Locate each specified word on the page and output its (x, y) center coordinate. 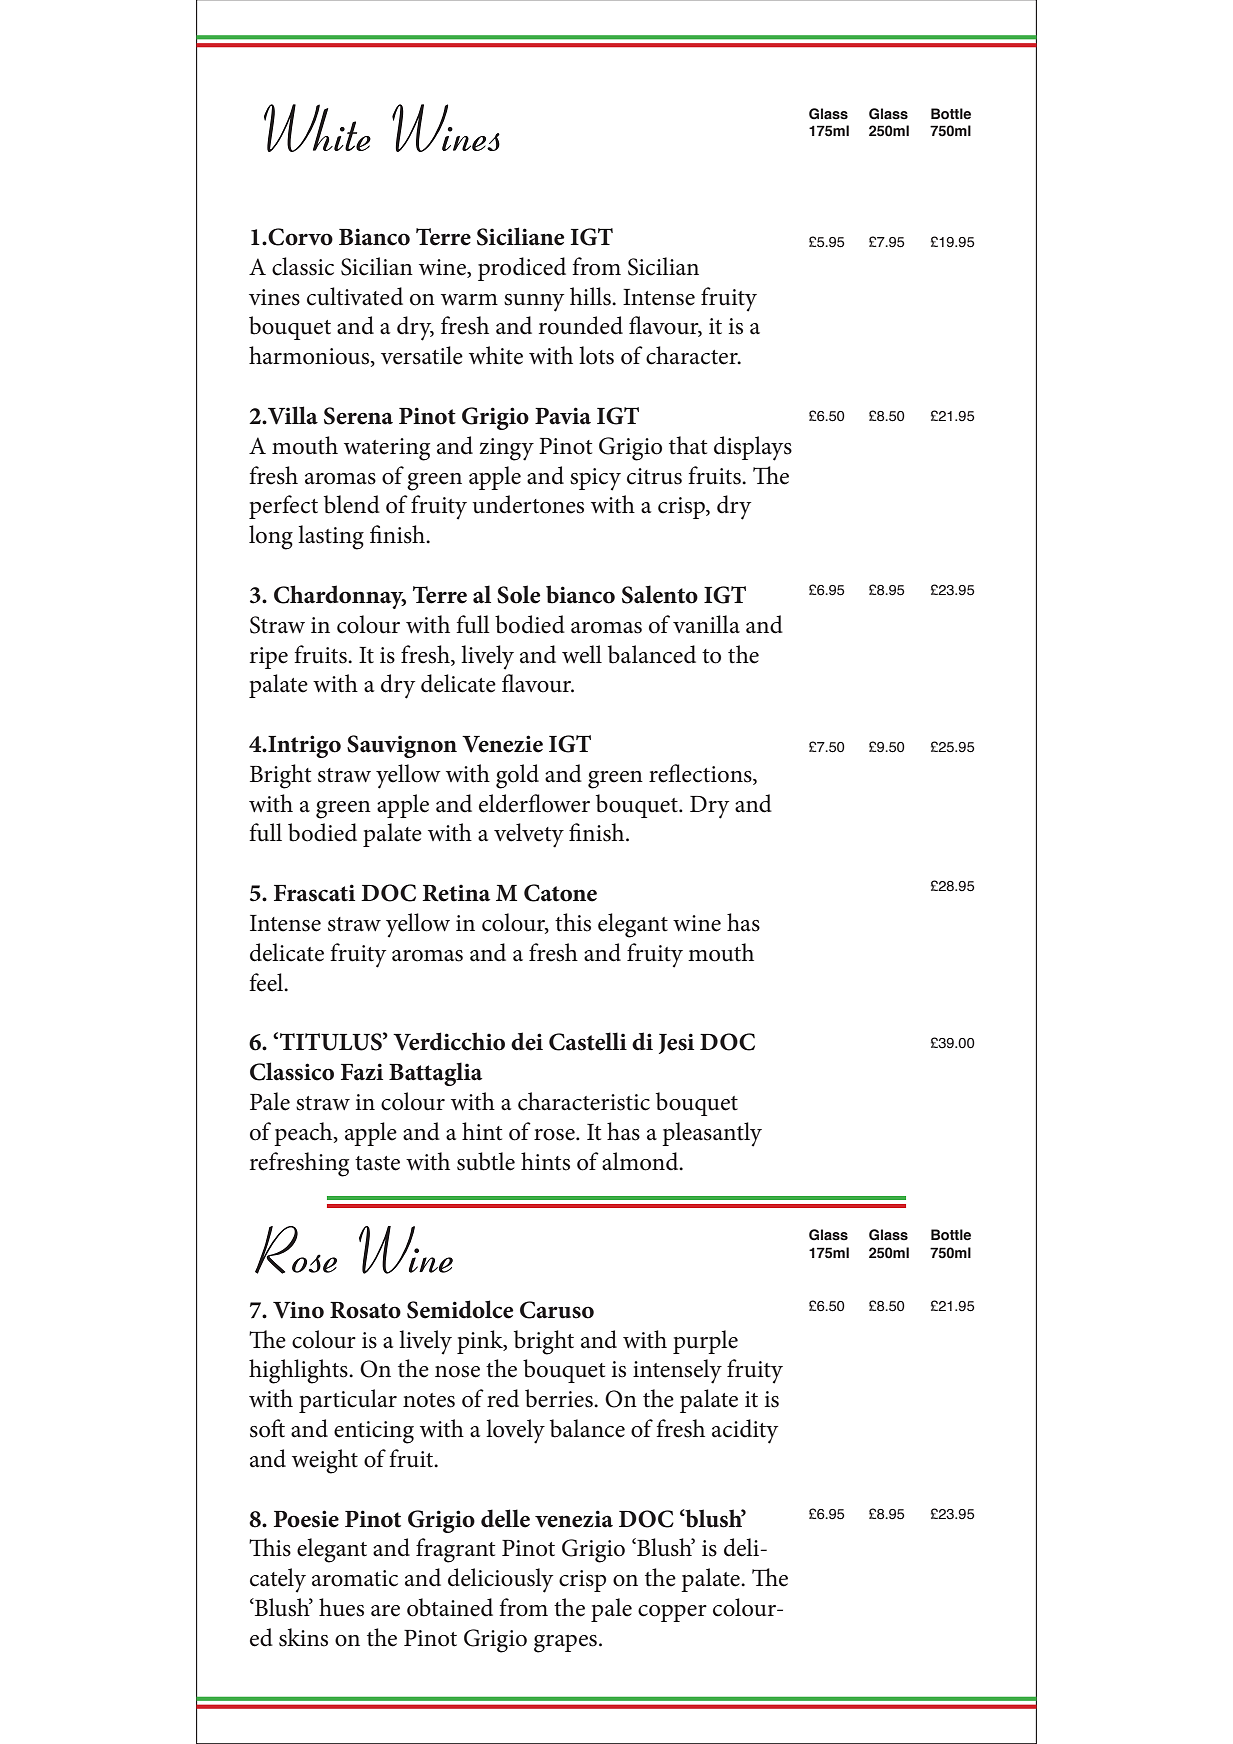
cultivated (355, 296)
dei (527, 1041)
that (688, 445)
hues (341, 1607)
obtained (450, 1607)
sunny (534, 303)
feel (267, 982)
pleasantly (712, 1134)
